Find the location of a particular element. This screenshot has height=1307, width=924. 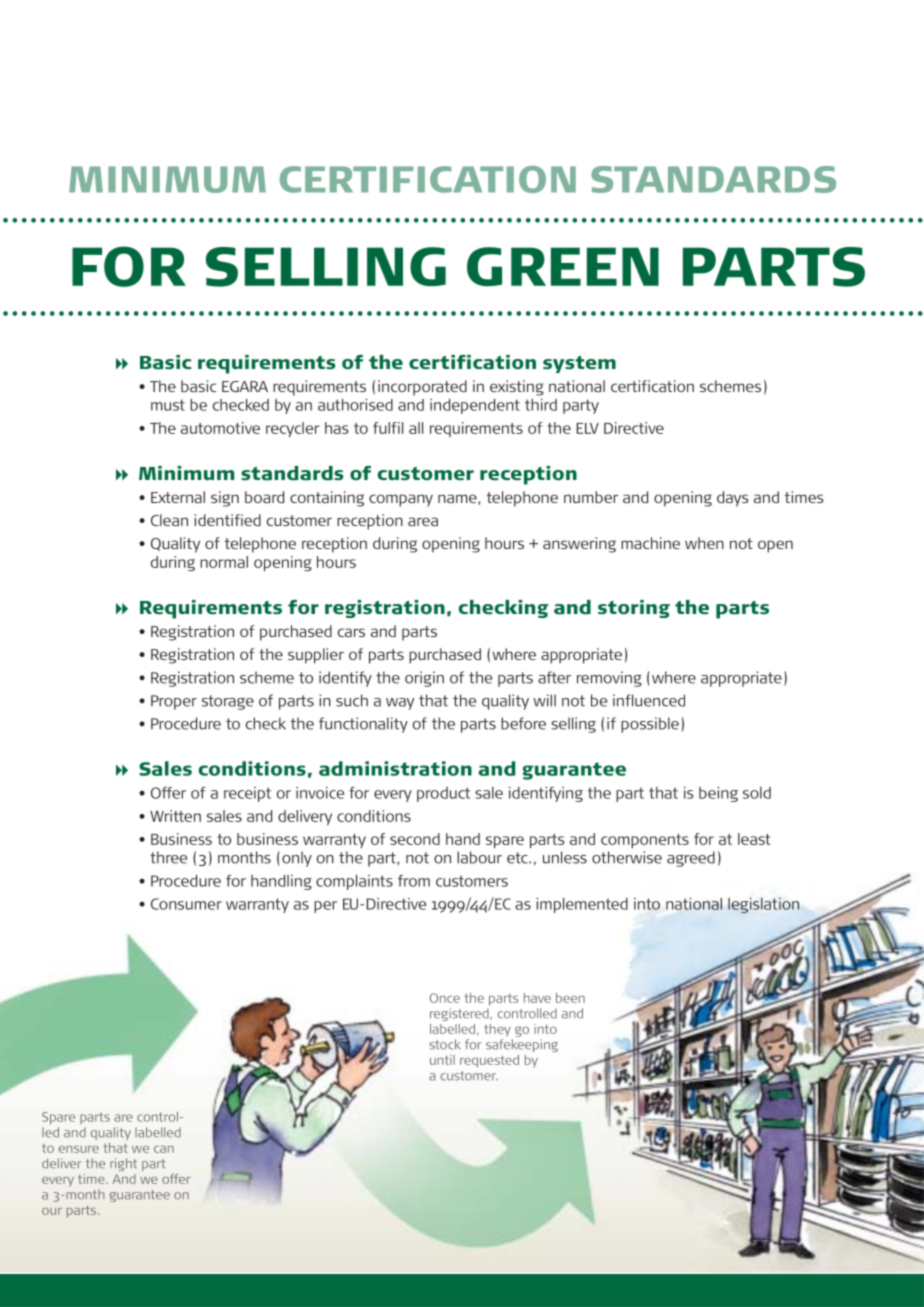

safekeeping is located at coordinates (522, 1045).
